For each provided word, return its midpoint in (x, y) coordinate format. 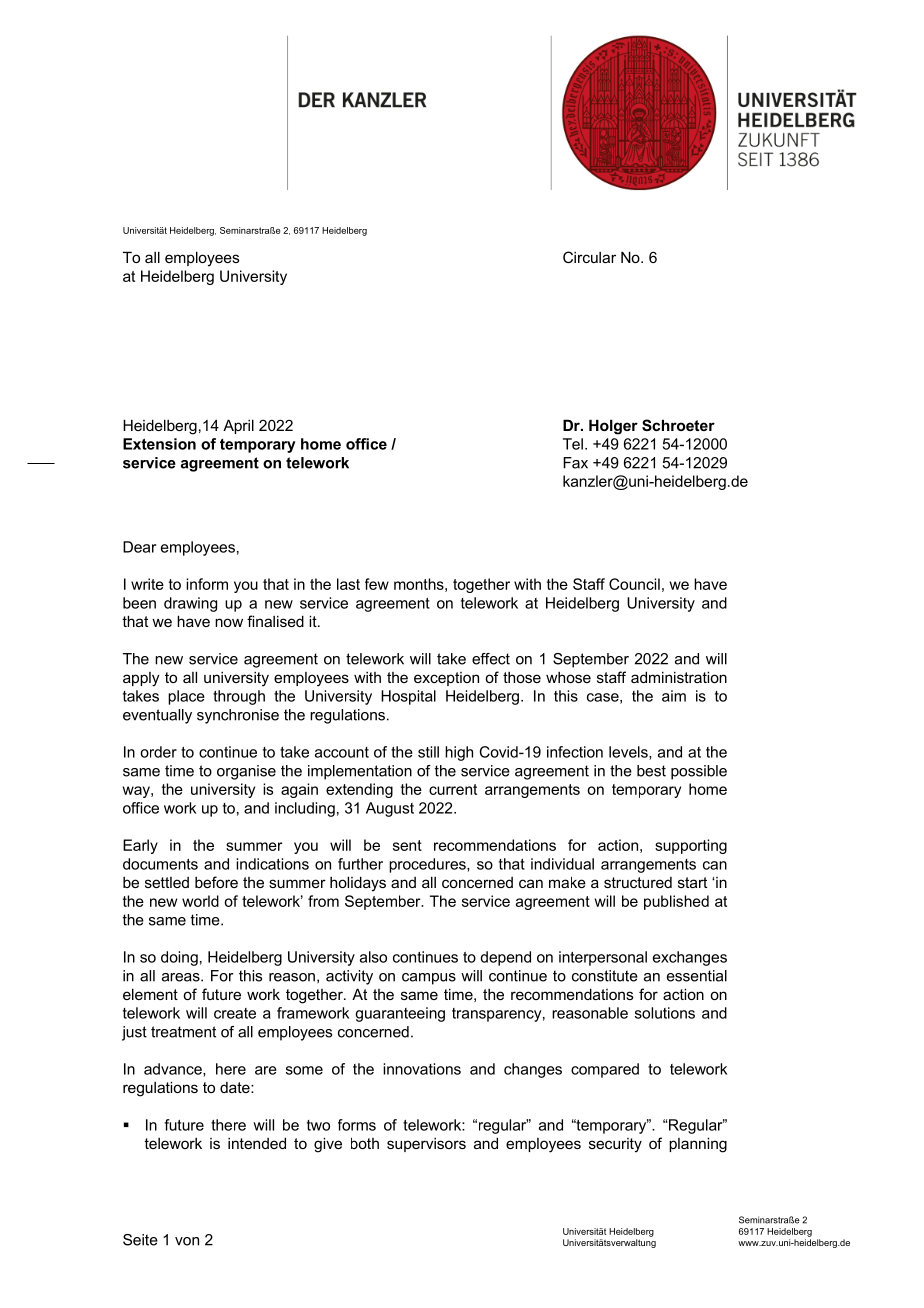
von (187, 1241)
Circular (589, 257)
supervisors (426, 1145)
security (615, 1145)
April (238, 426)
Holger (613, 427)
